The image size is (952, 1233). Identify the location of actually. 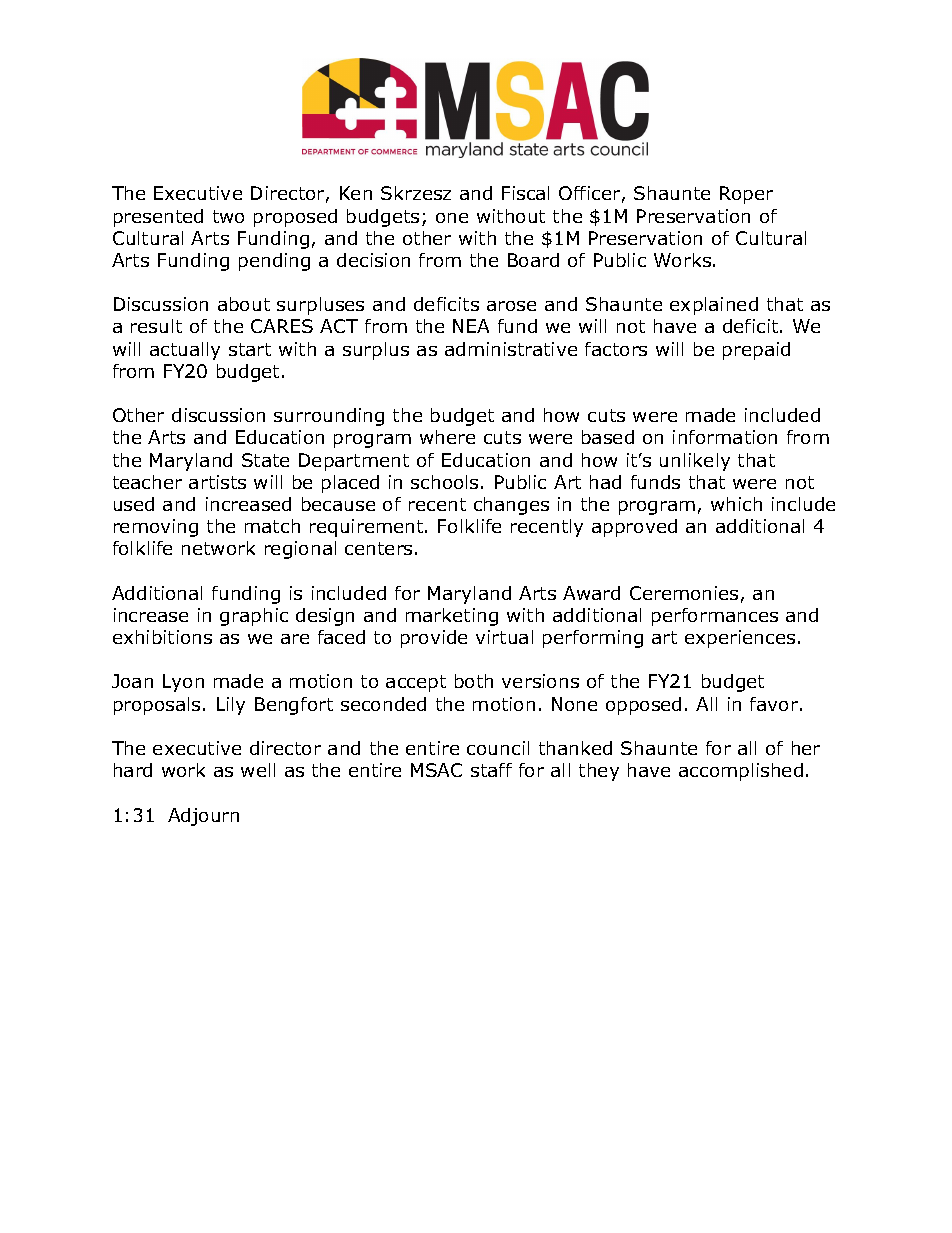
(185, 351).
